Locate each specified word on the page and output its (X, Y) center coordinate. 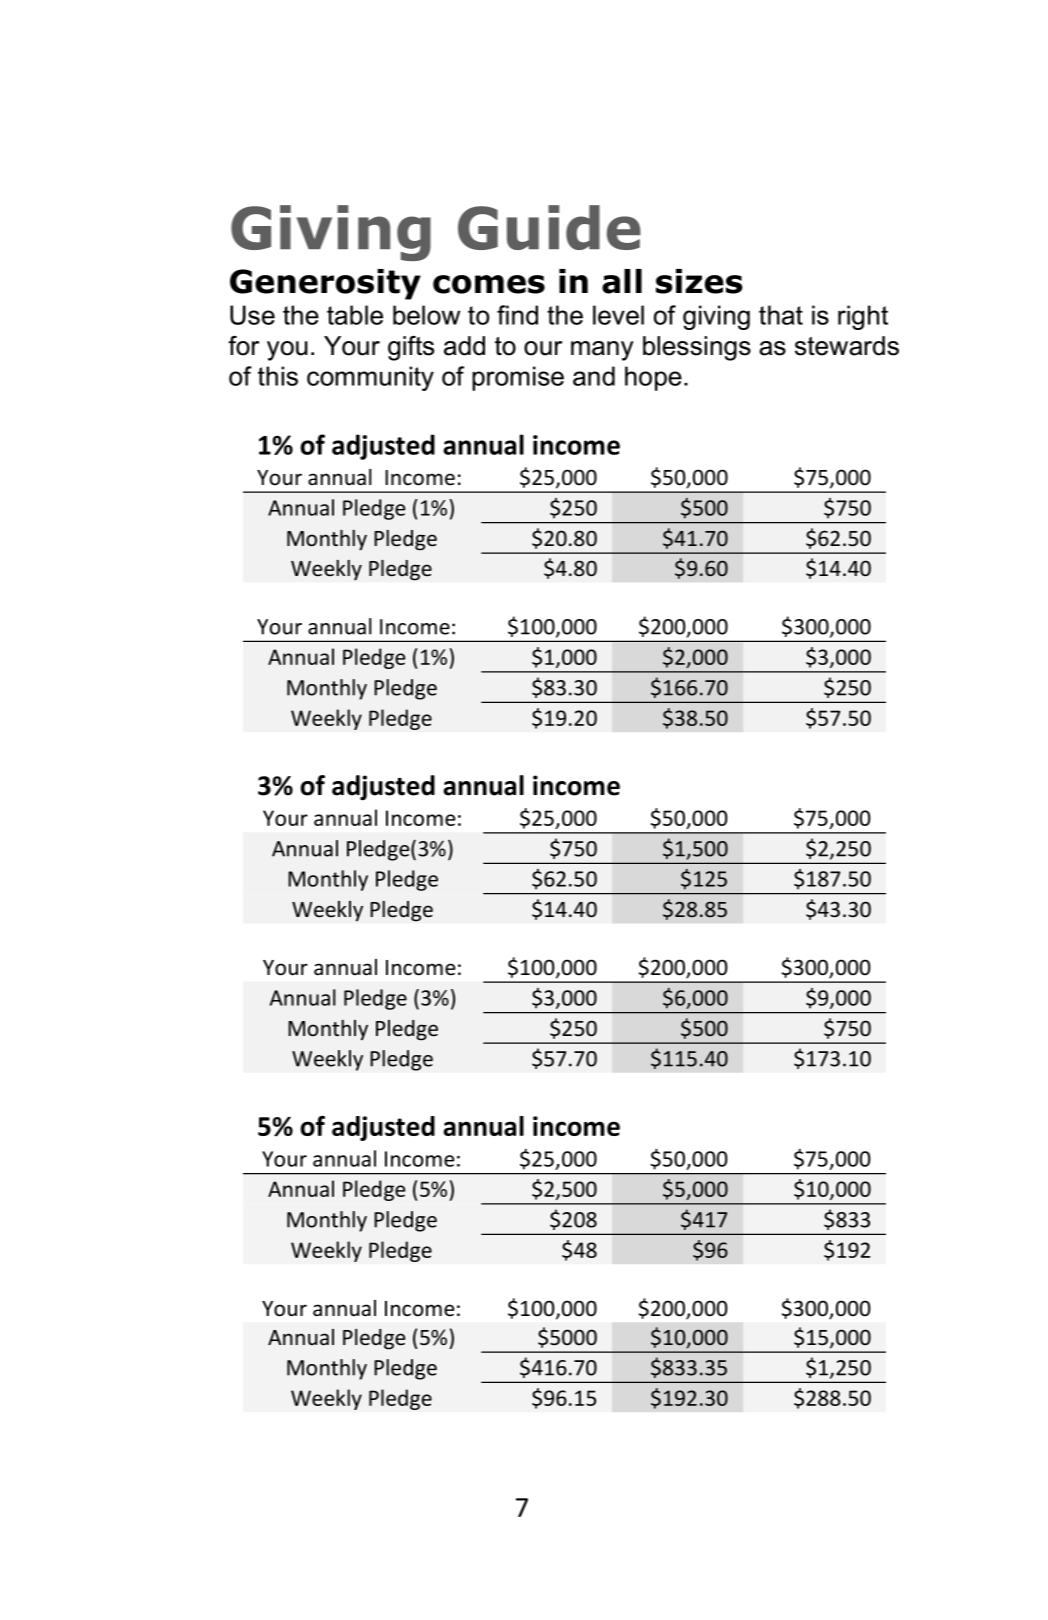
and (594, 376)
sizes (699, 281)
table (355, 315)
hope (653, 378)
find (517, 315)
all (622, 281)
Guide (549, 227)
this (278, 376)
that (781, 315)
